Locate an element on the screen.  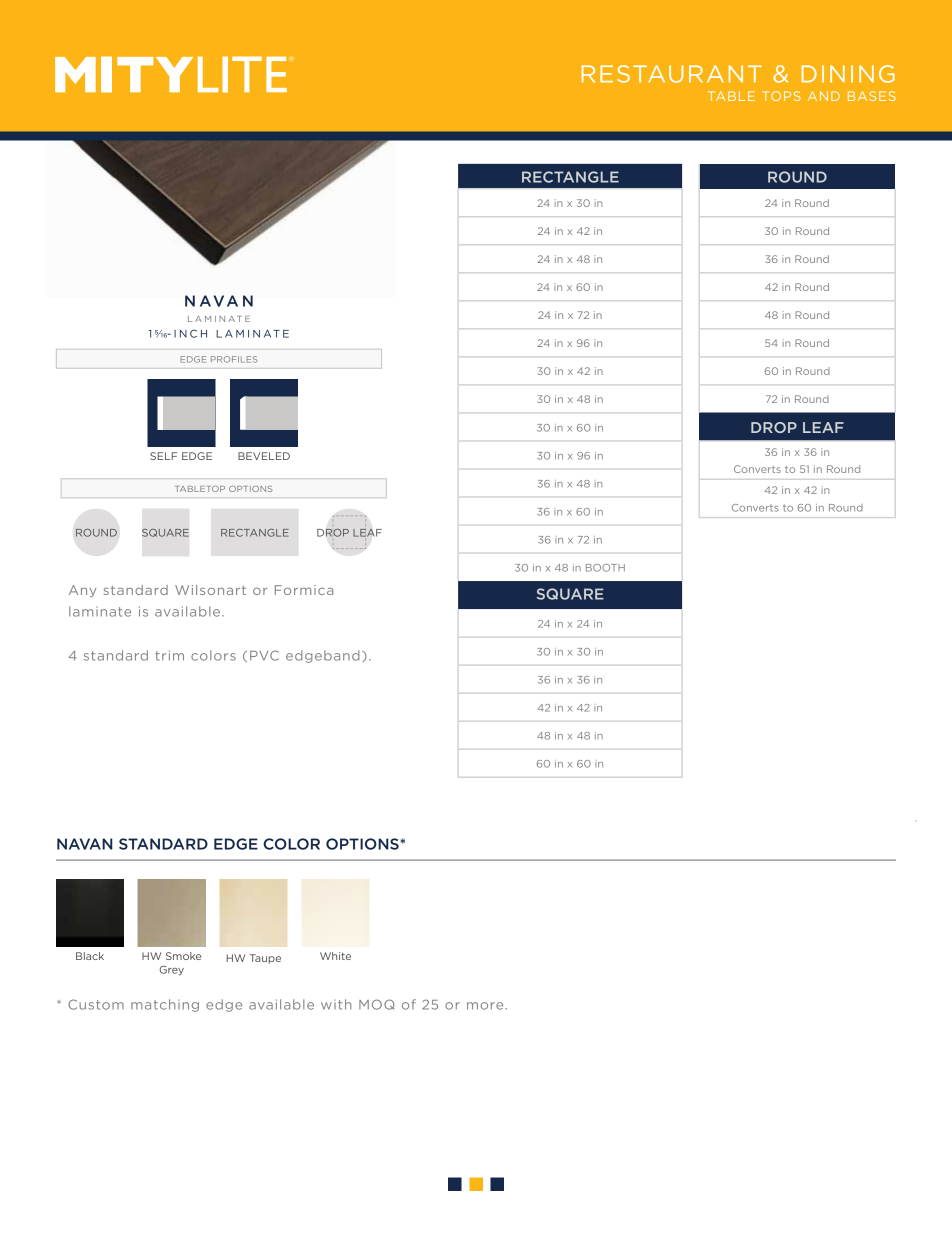
TOPS is located at coordinates (781, 96).
